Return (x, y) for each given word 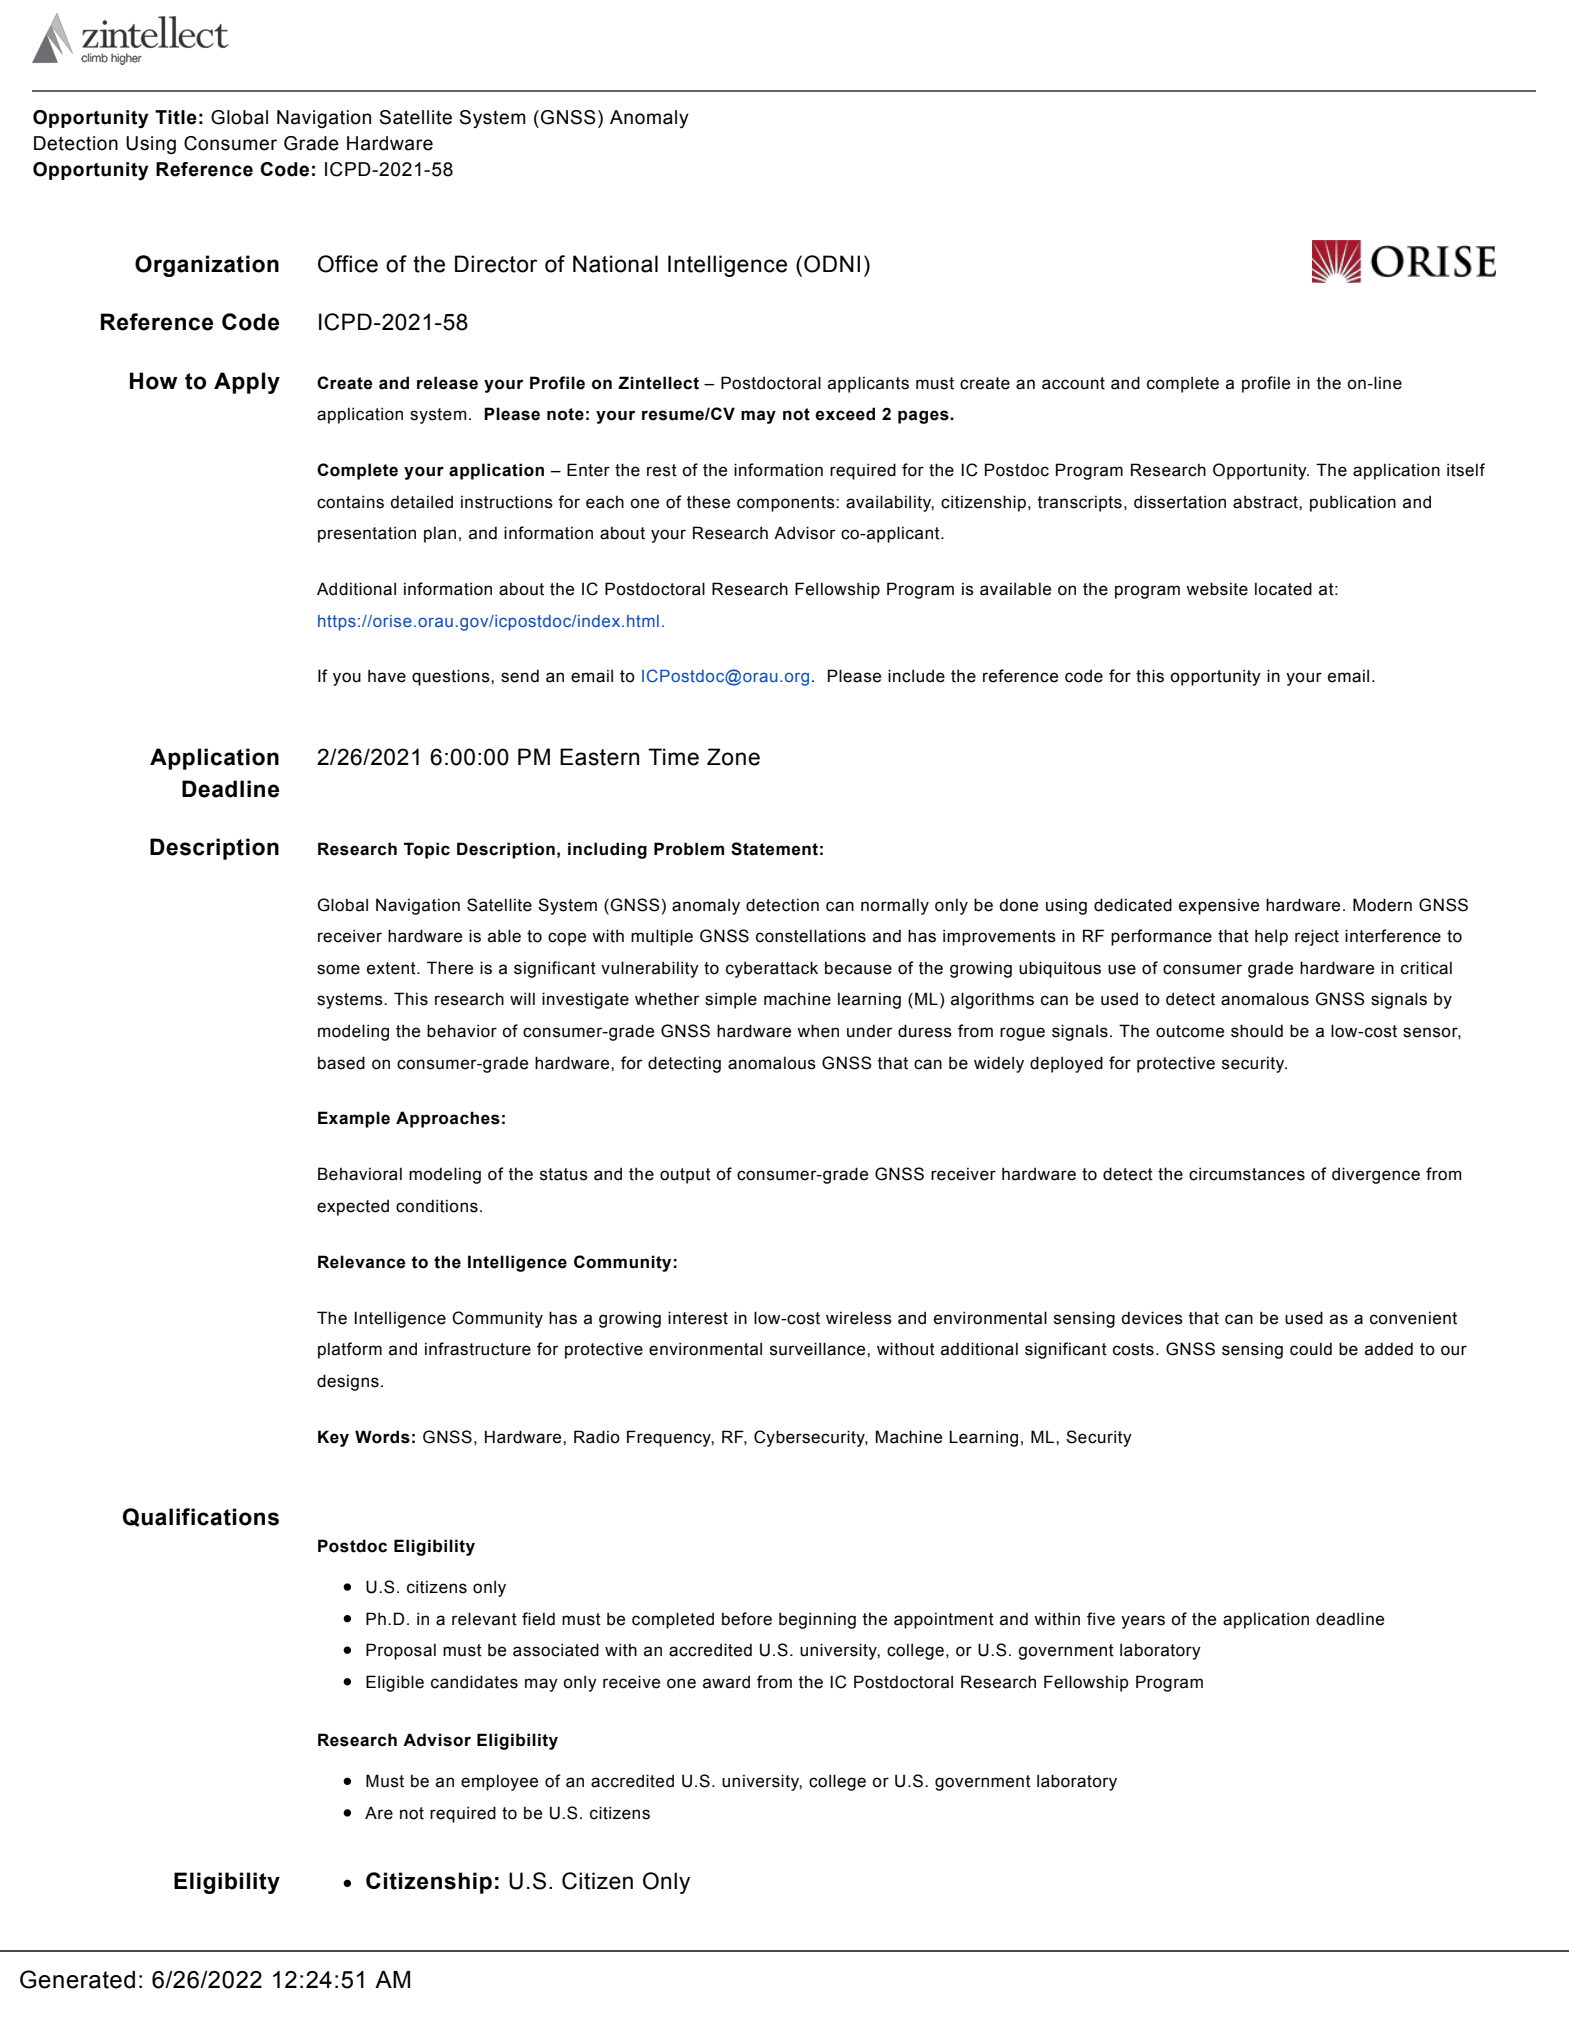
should (1257, 1031)
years (1143, 1622)
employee (499, 1782)
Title (176, 117)
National (615, 264)
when (818, 1031)
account (1073, 383)
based (341, 1063)
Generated (77, 1979)
